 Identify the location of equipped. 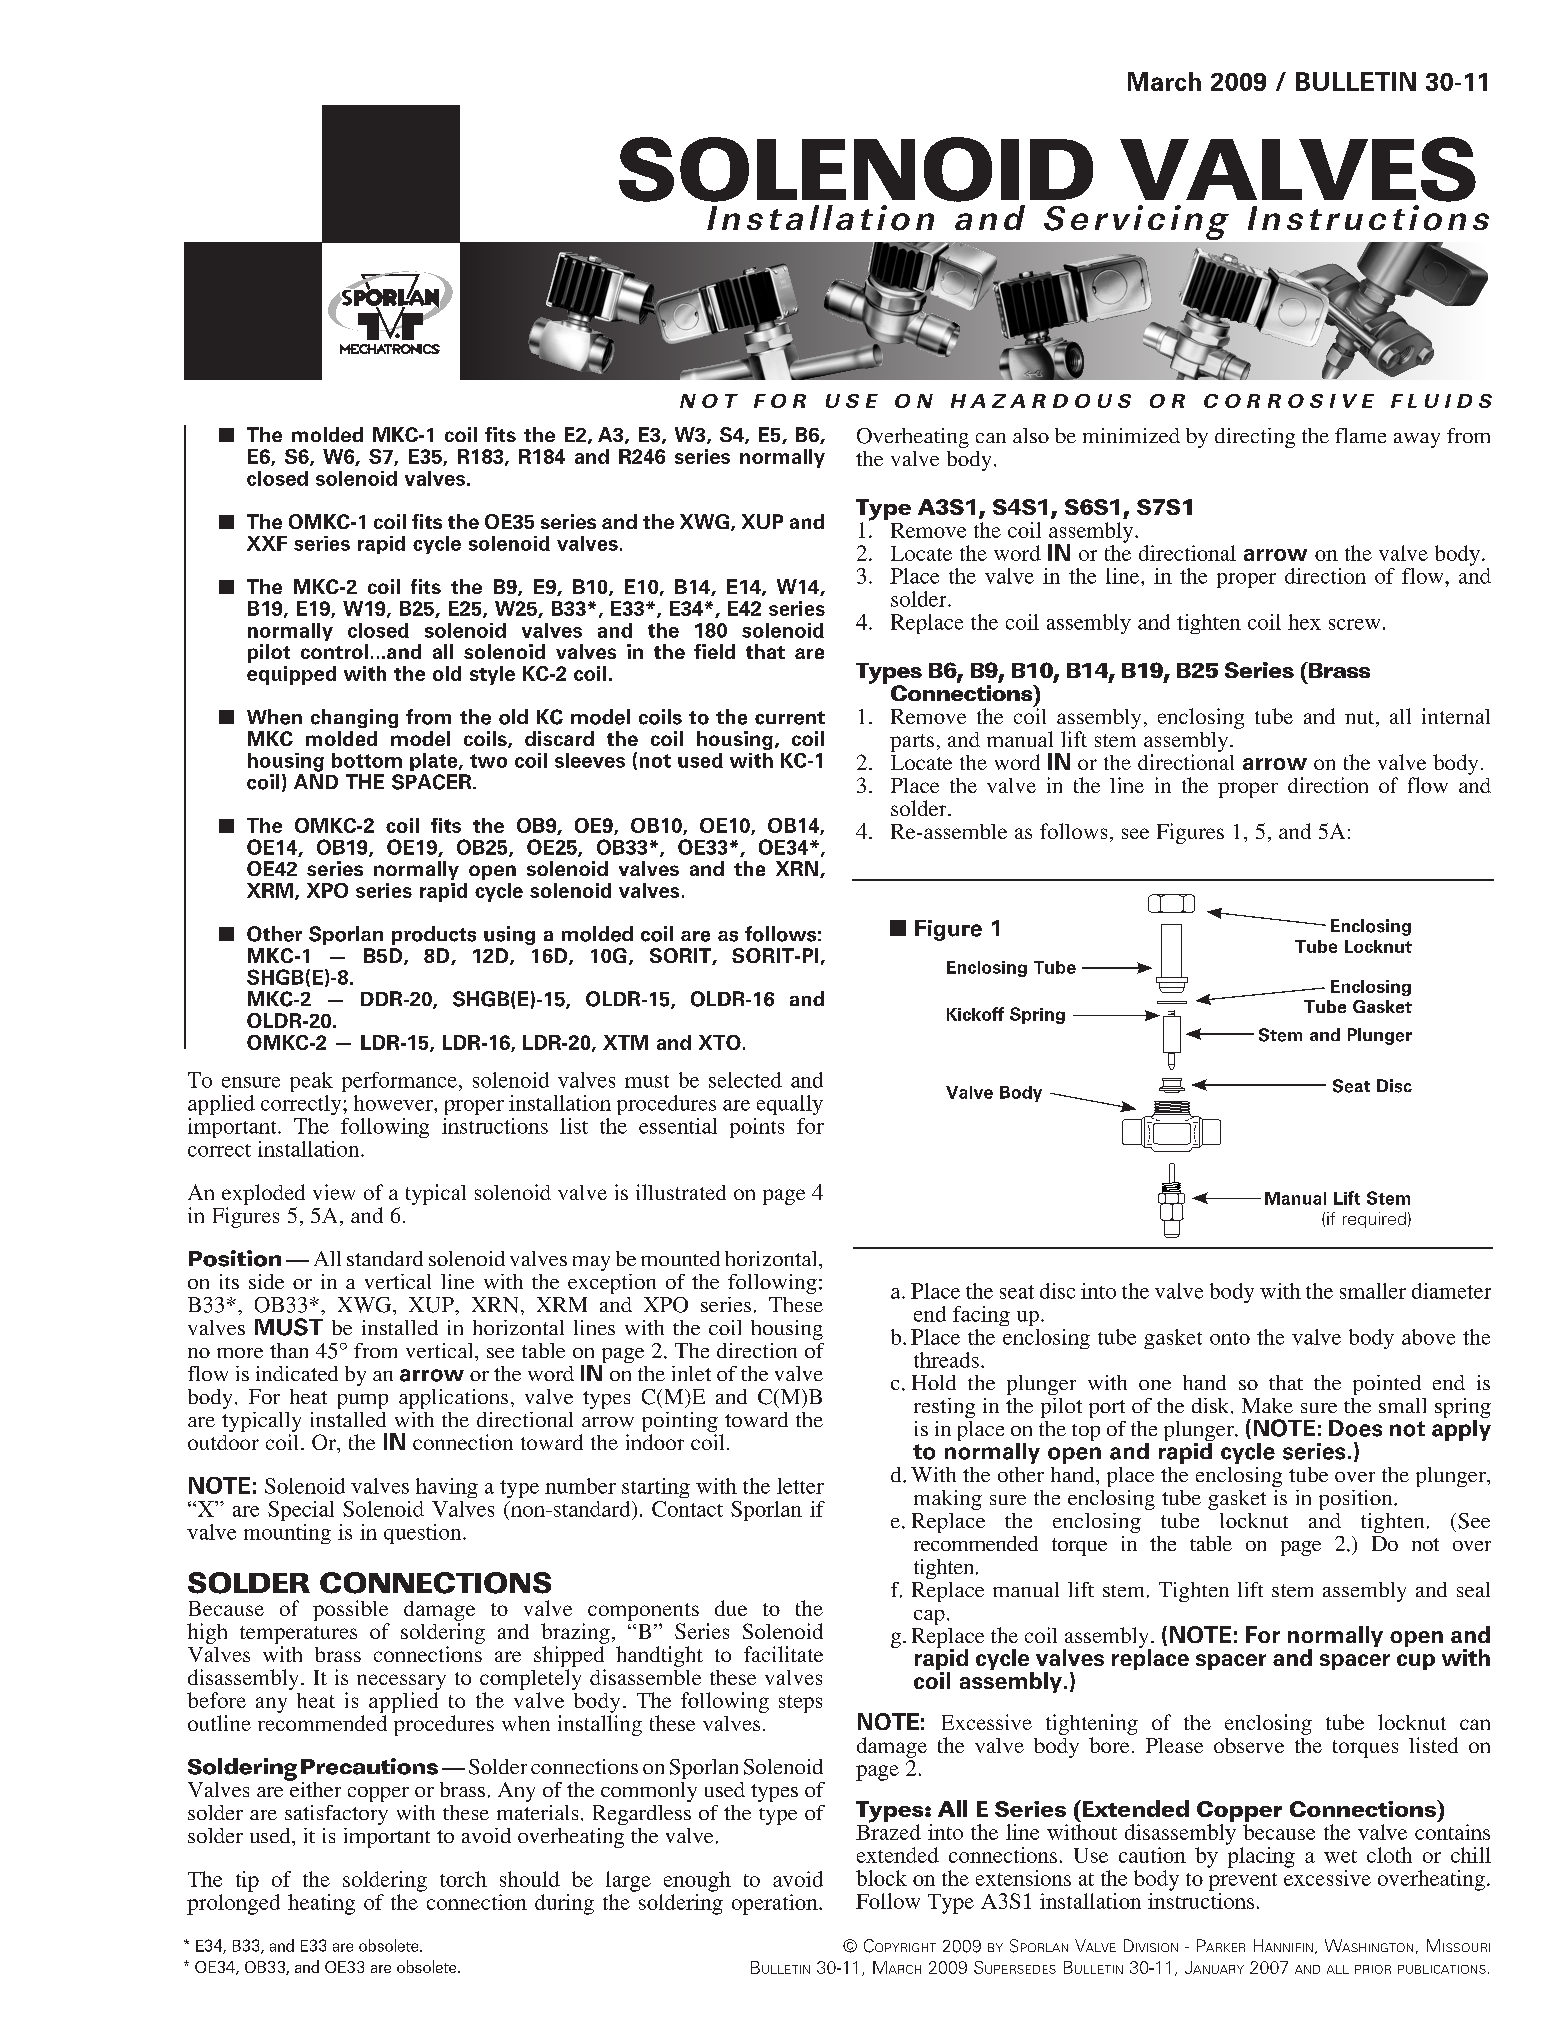
(291, 675).
